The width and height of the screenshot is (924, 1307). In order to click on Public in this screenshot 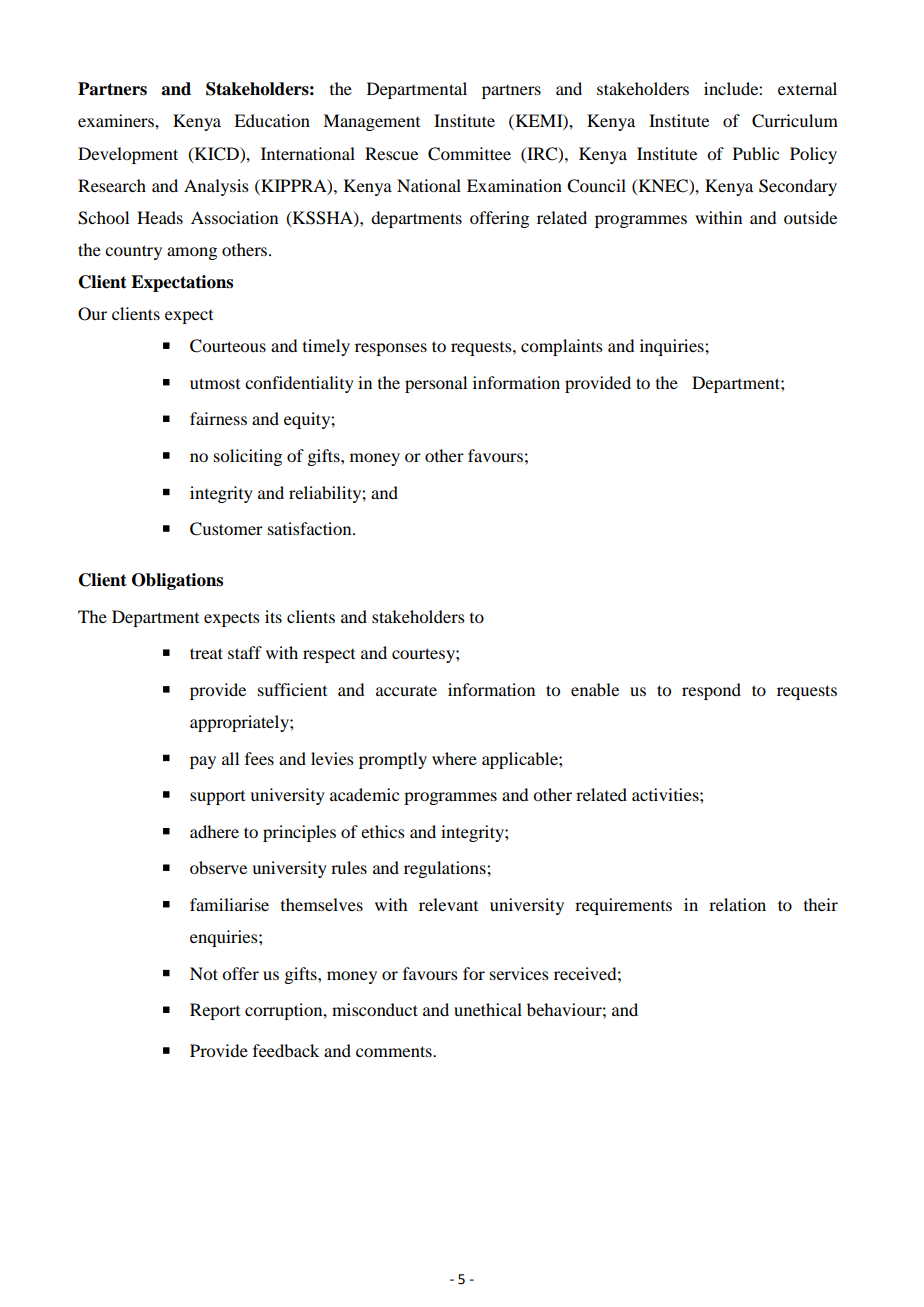, I will do `click(756, 153)`.
